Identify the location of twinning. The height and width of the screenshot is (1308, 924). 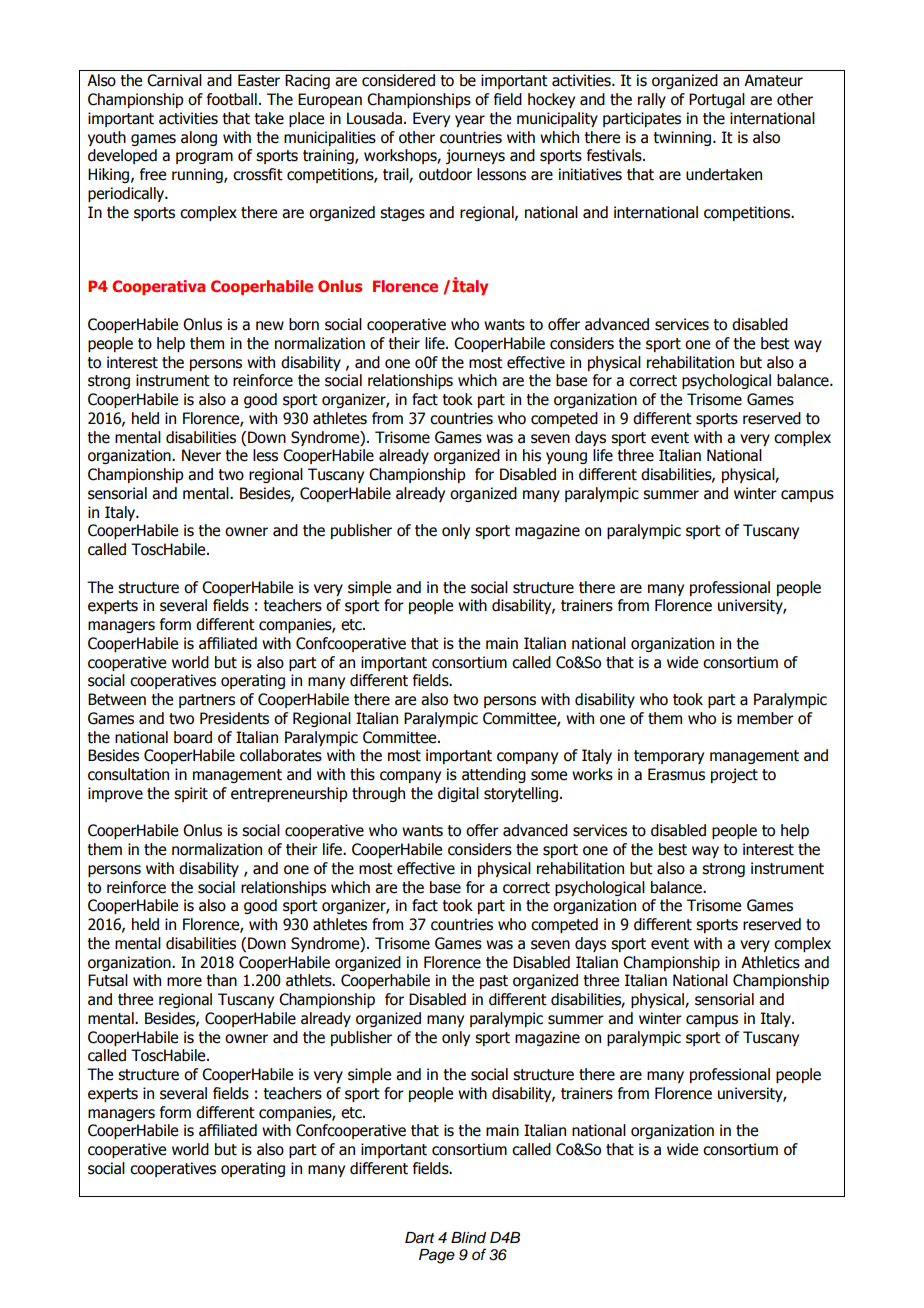
(682, 138).
